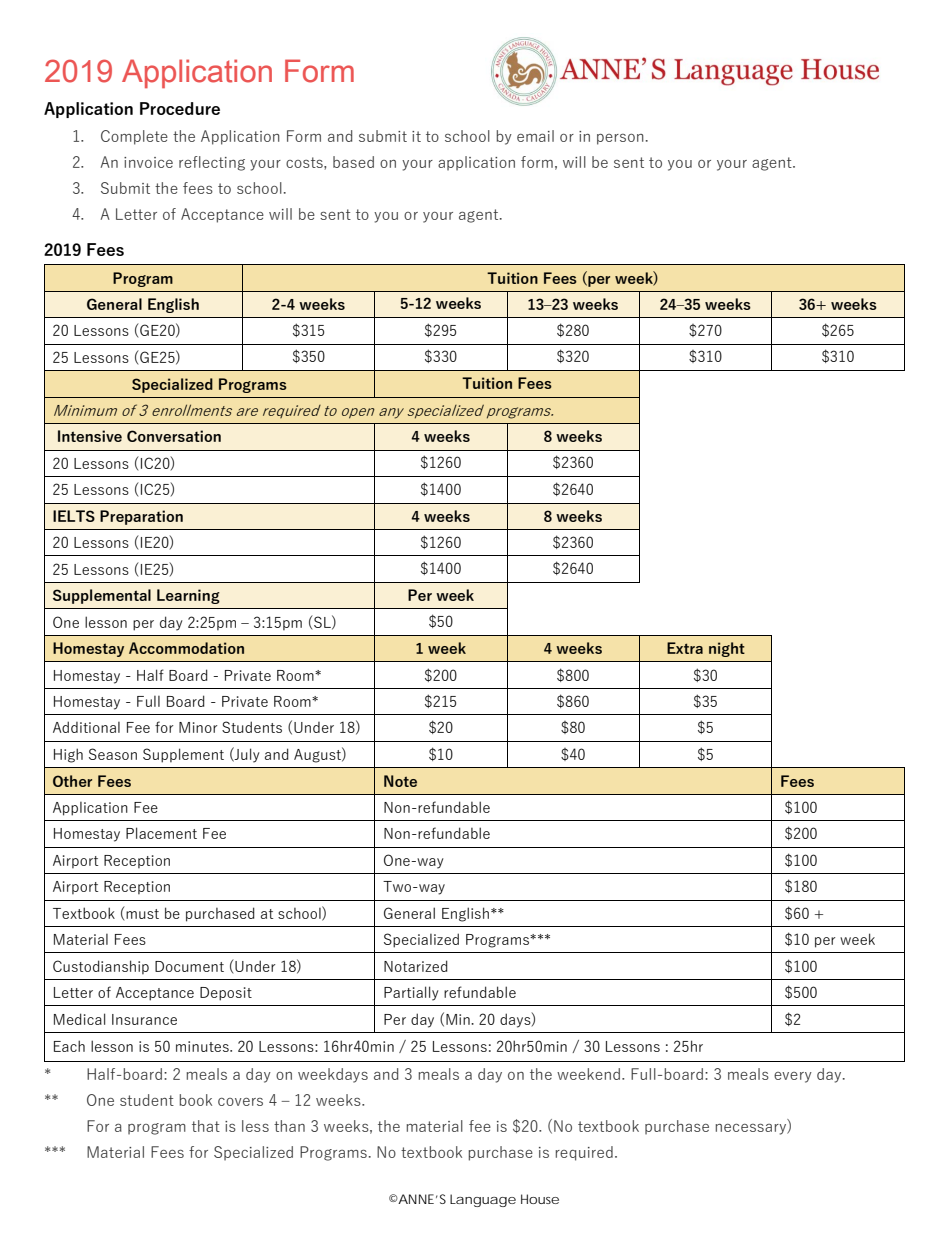 This screenshot has width=952, height=1233. Describe the element at coordinates (134, 137) in the screenshot. I see `Complete` at that location.
